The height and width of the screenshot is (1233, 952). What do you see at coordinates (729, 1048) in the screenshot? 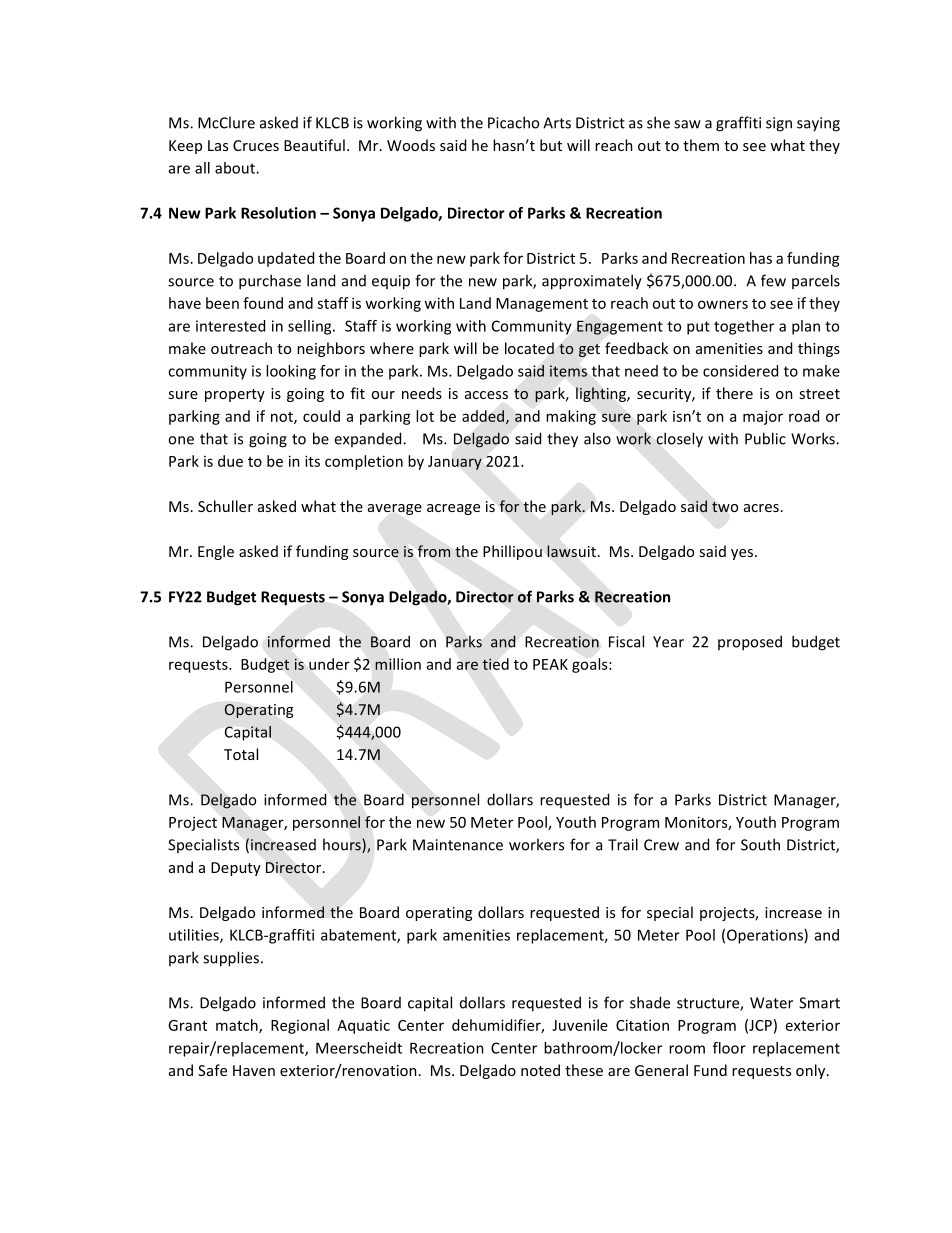
I see `floor` at bounding box center [729, 1048].
